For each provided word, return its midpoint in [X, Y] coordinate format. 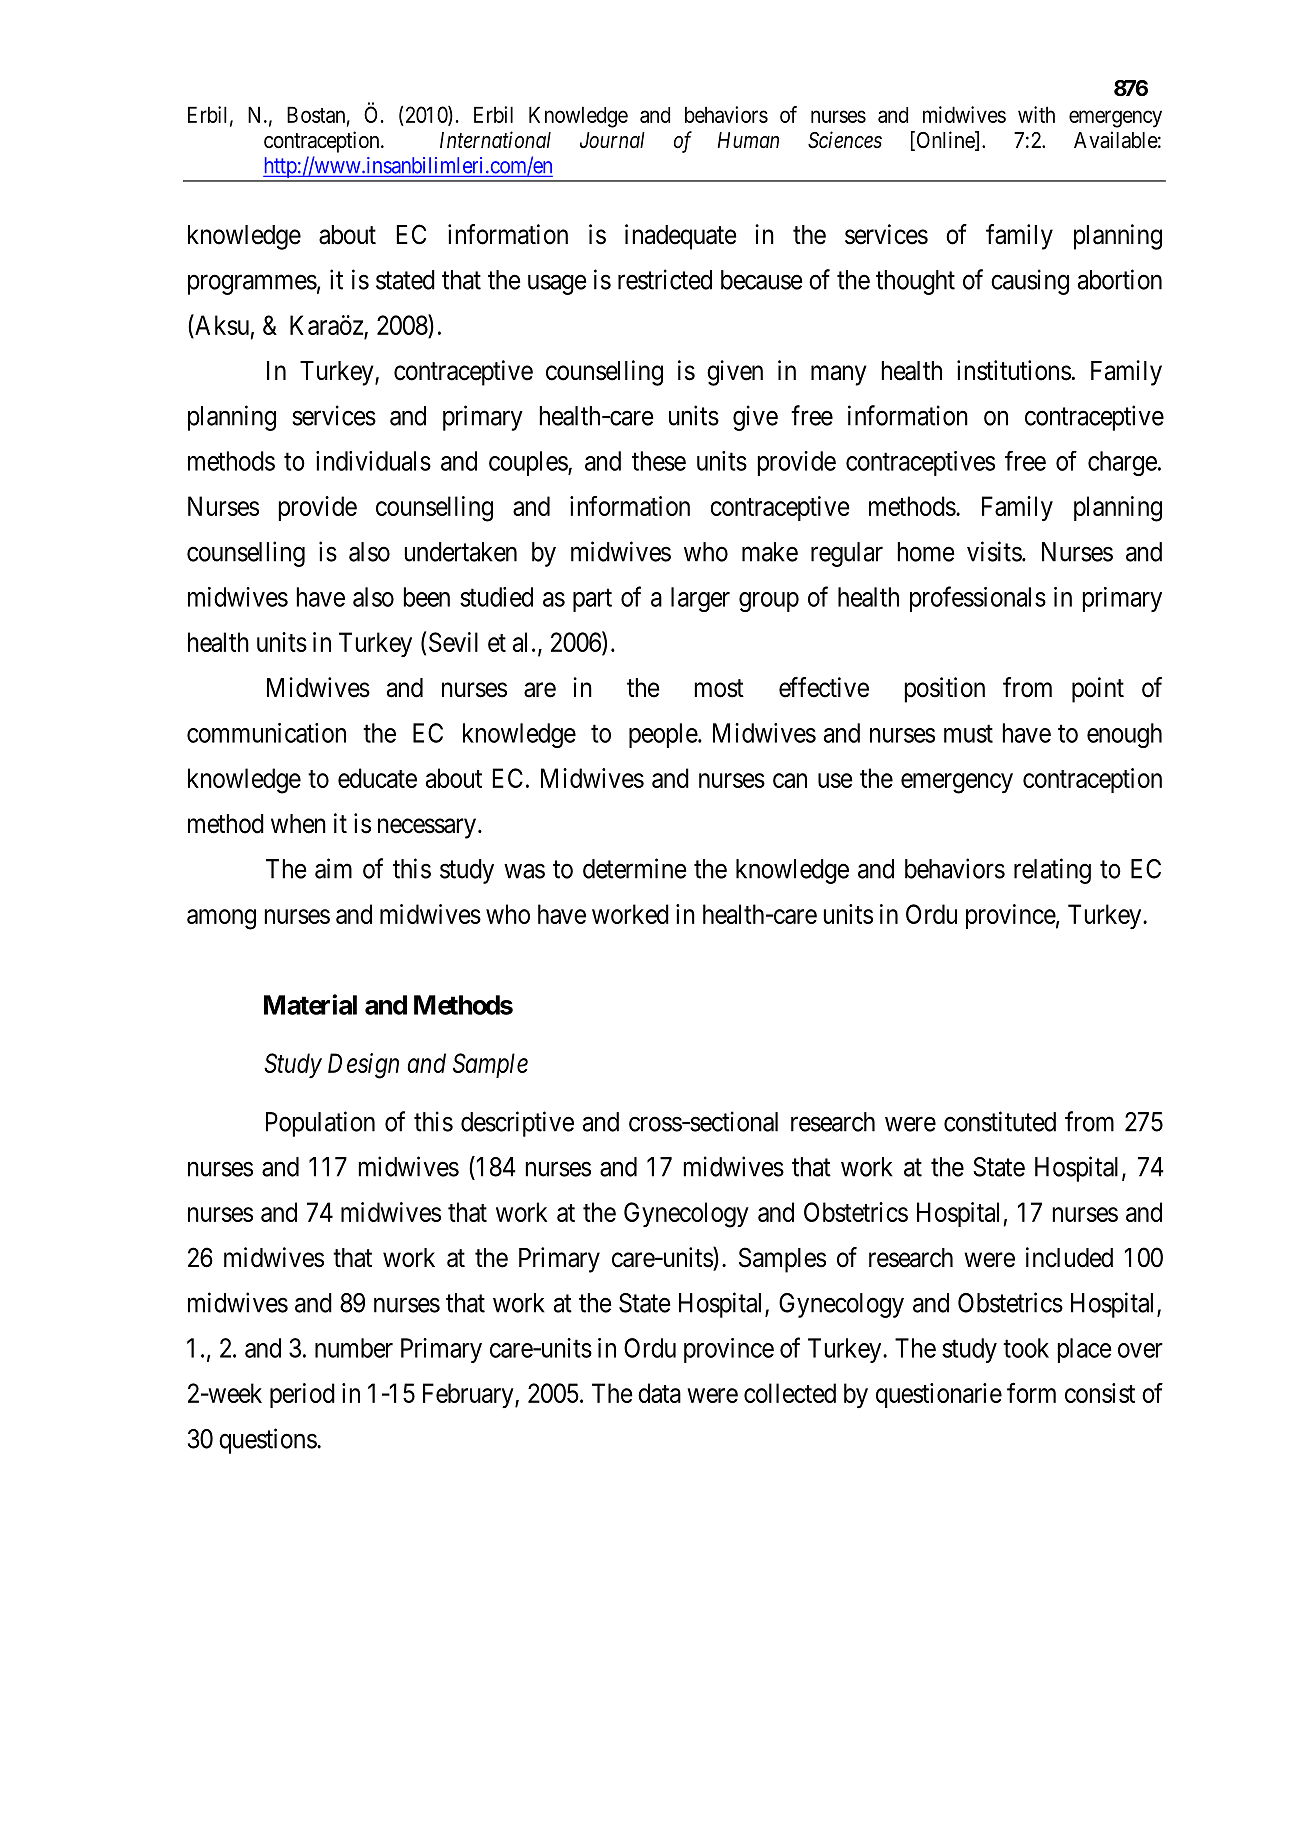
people [664, 735]
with [1036, 114]
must [968, 734]
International [495, 140]
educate [377, 778]
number [354, 1348]
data [659, 1393]
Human [748, 140]
